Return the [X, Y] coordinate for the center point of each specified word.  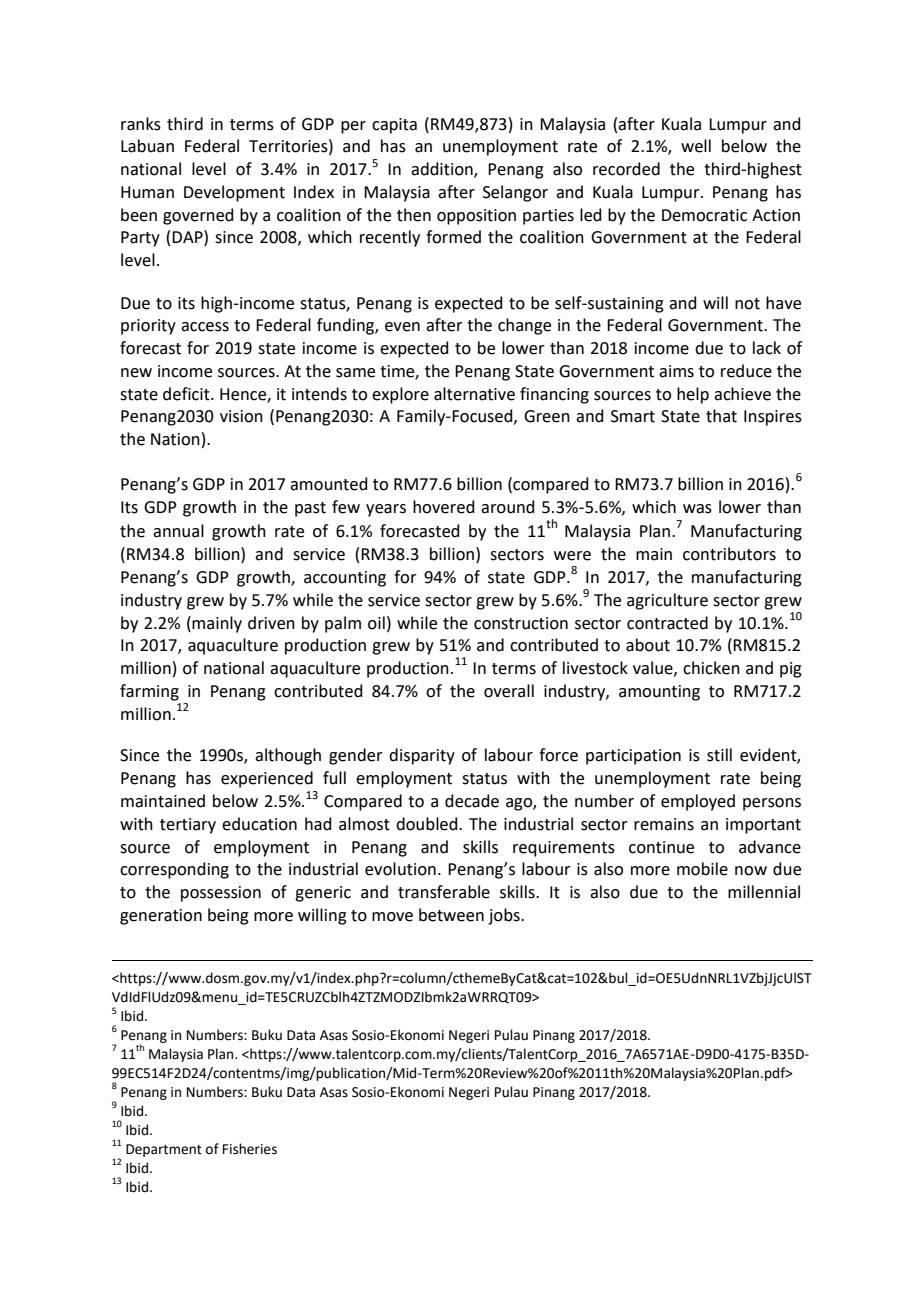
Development [234, 193]
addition [443, 170]
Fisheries [250, 1149]
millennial [764, 892]
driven [271, 623]
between [451, 915]
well [696, 146]
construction [521, 623]
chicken [711, 668]
